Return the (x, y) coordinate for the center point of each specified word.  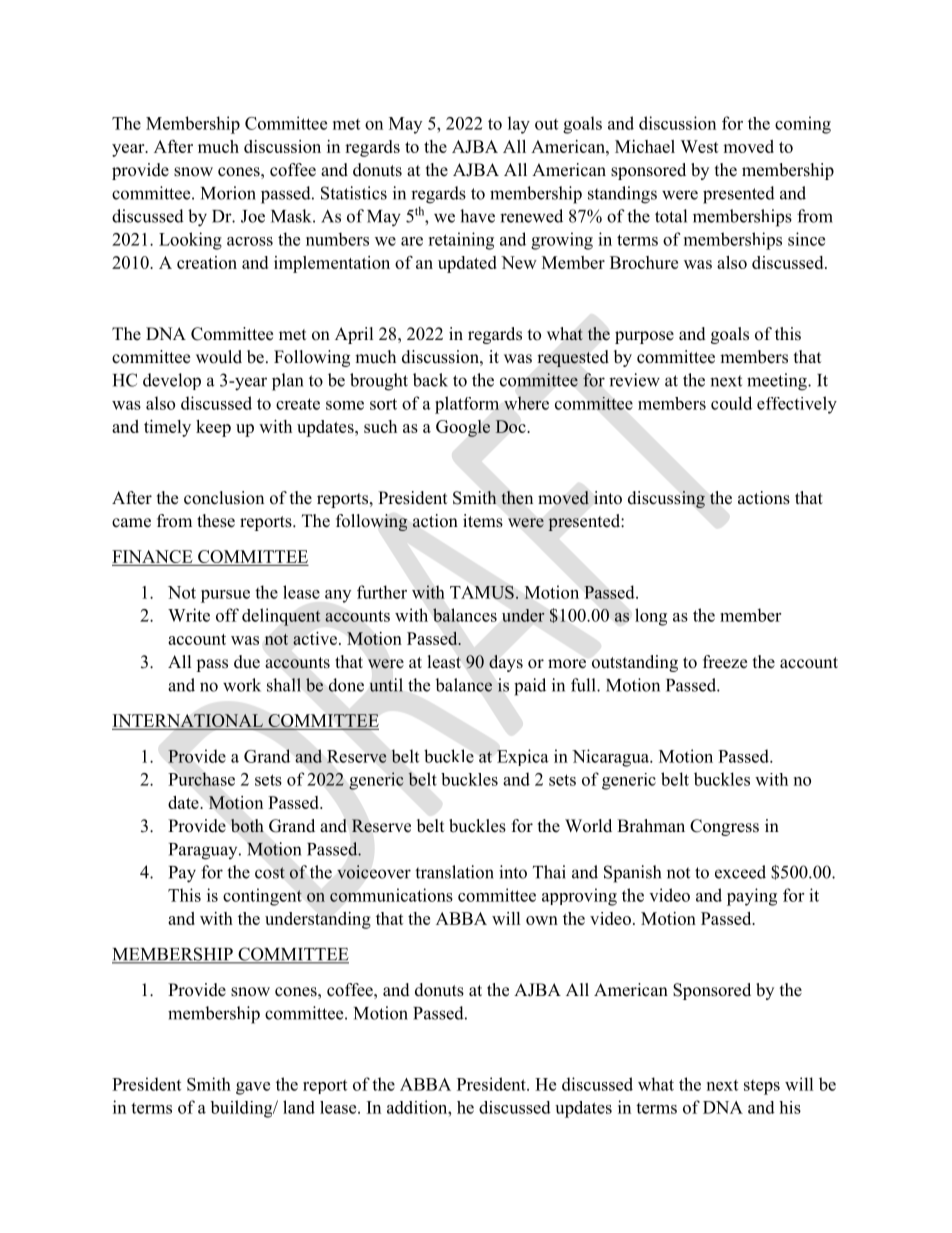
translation (454, 872)
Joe (253, 216)
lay (519, 125)
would (219, 357)
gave (253, 1088)
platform (467, 405)
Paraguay (204, 851)
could (731, 403)
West (699, 146)
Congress (724, 827)
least (444, 662)
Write (189, 615)
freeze (725, 662)
